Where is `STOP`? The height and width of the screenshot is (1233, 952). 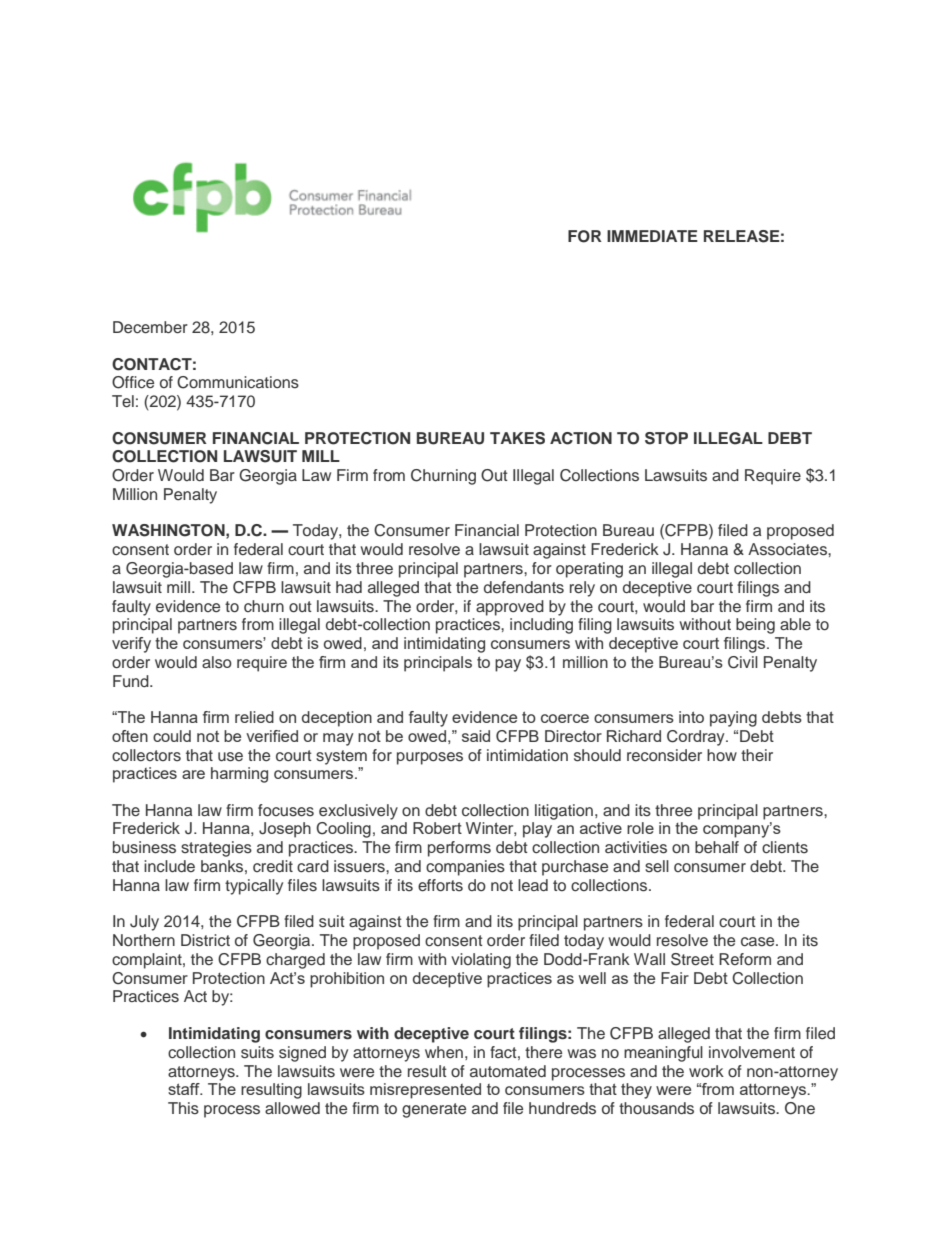 STOP is located at coordinates (666, 438).
